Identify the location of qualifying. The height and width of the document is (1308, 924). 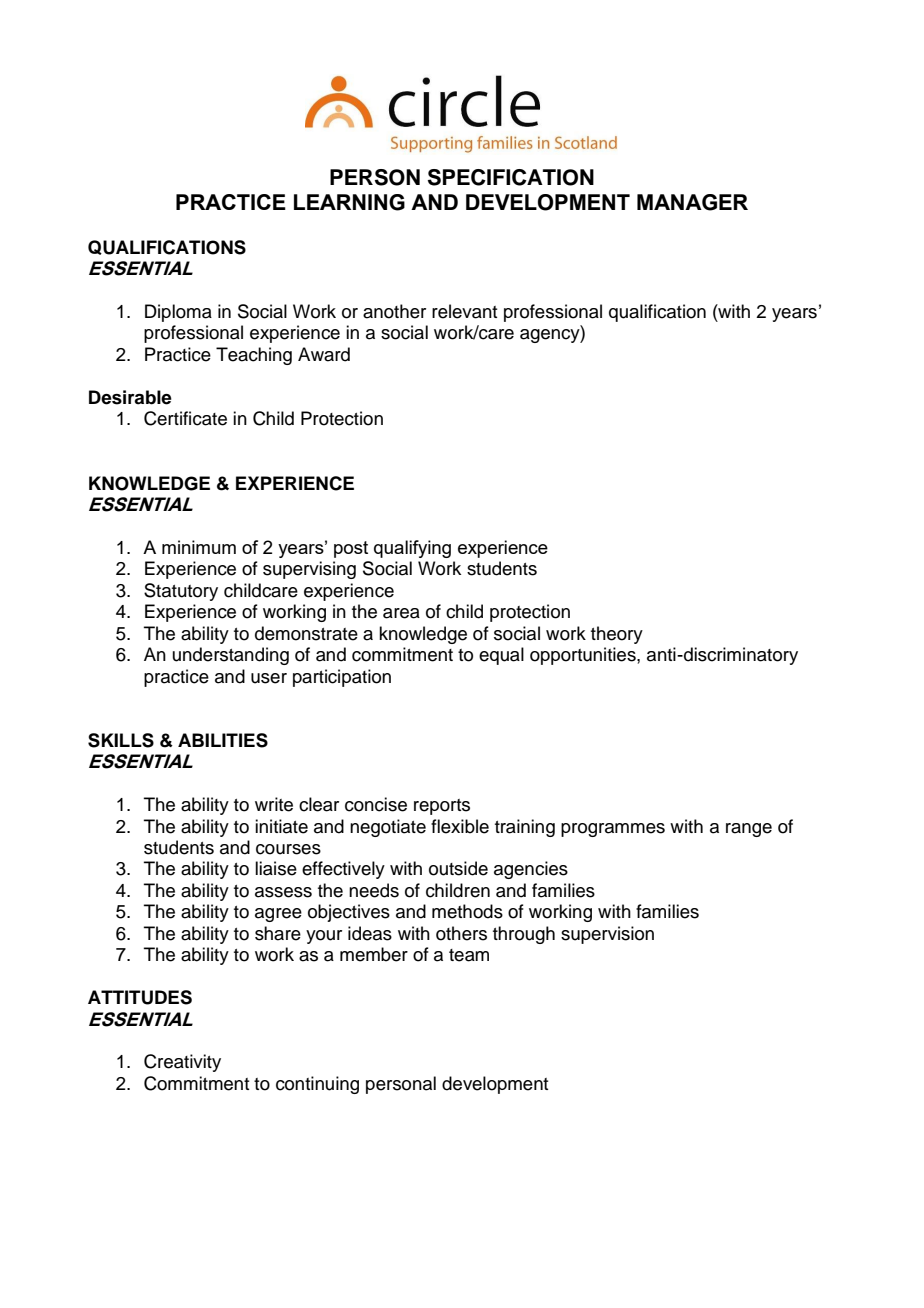
(412, 549).
